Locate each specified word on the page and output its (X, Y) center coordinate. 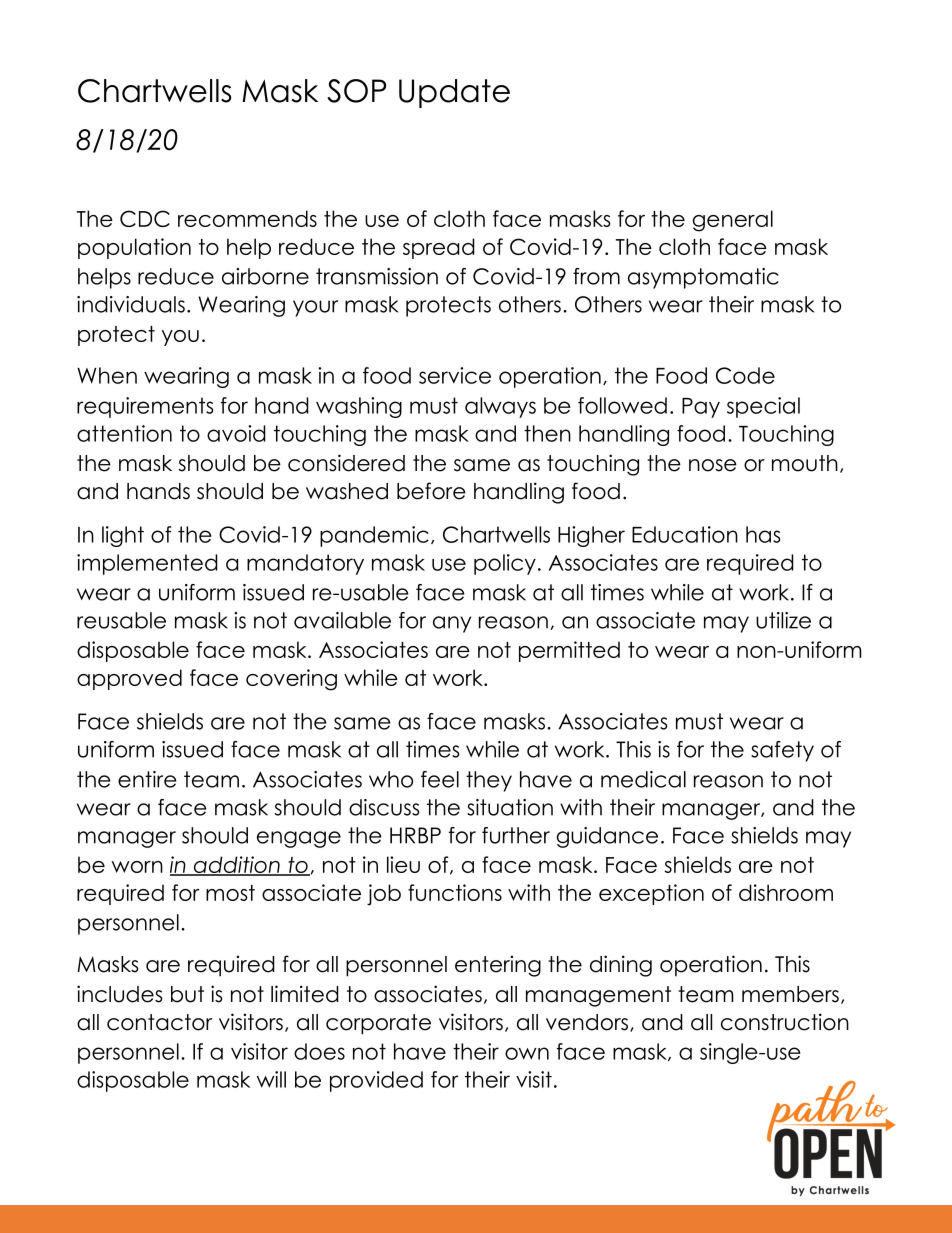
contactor (159, 1022)
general (733, 221)
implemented (147, 564)
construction (785, 1022)
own (527, 1053)
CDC (145, 218)
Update (454, 93)
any (452, 624)
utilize (783, 620)
